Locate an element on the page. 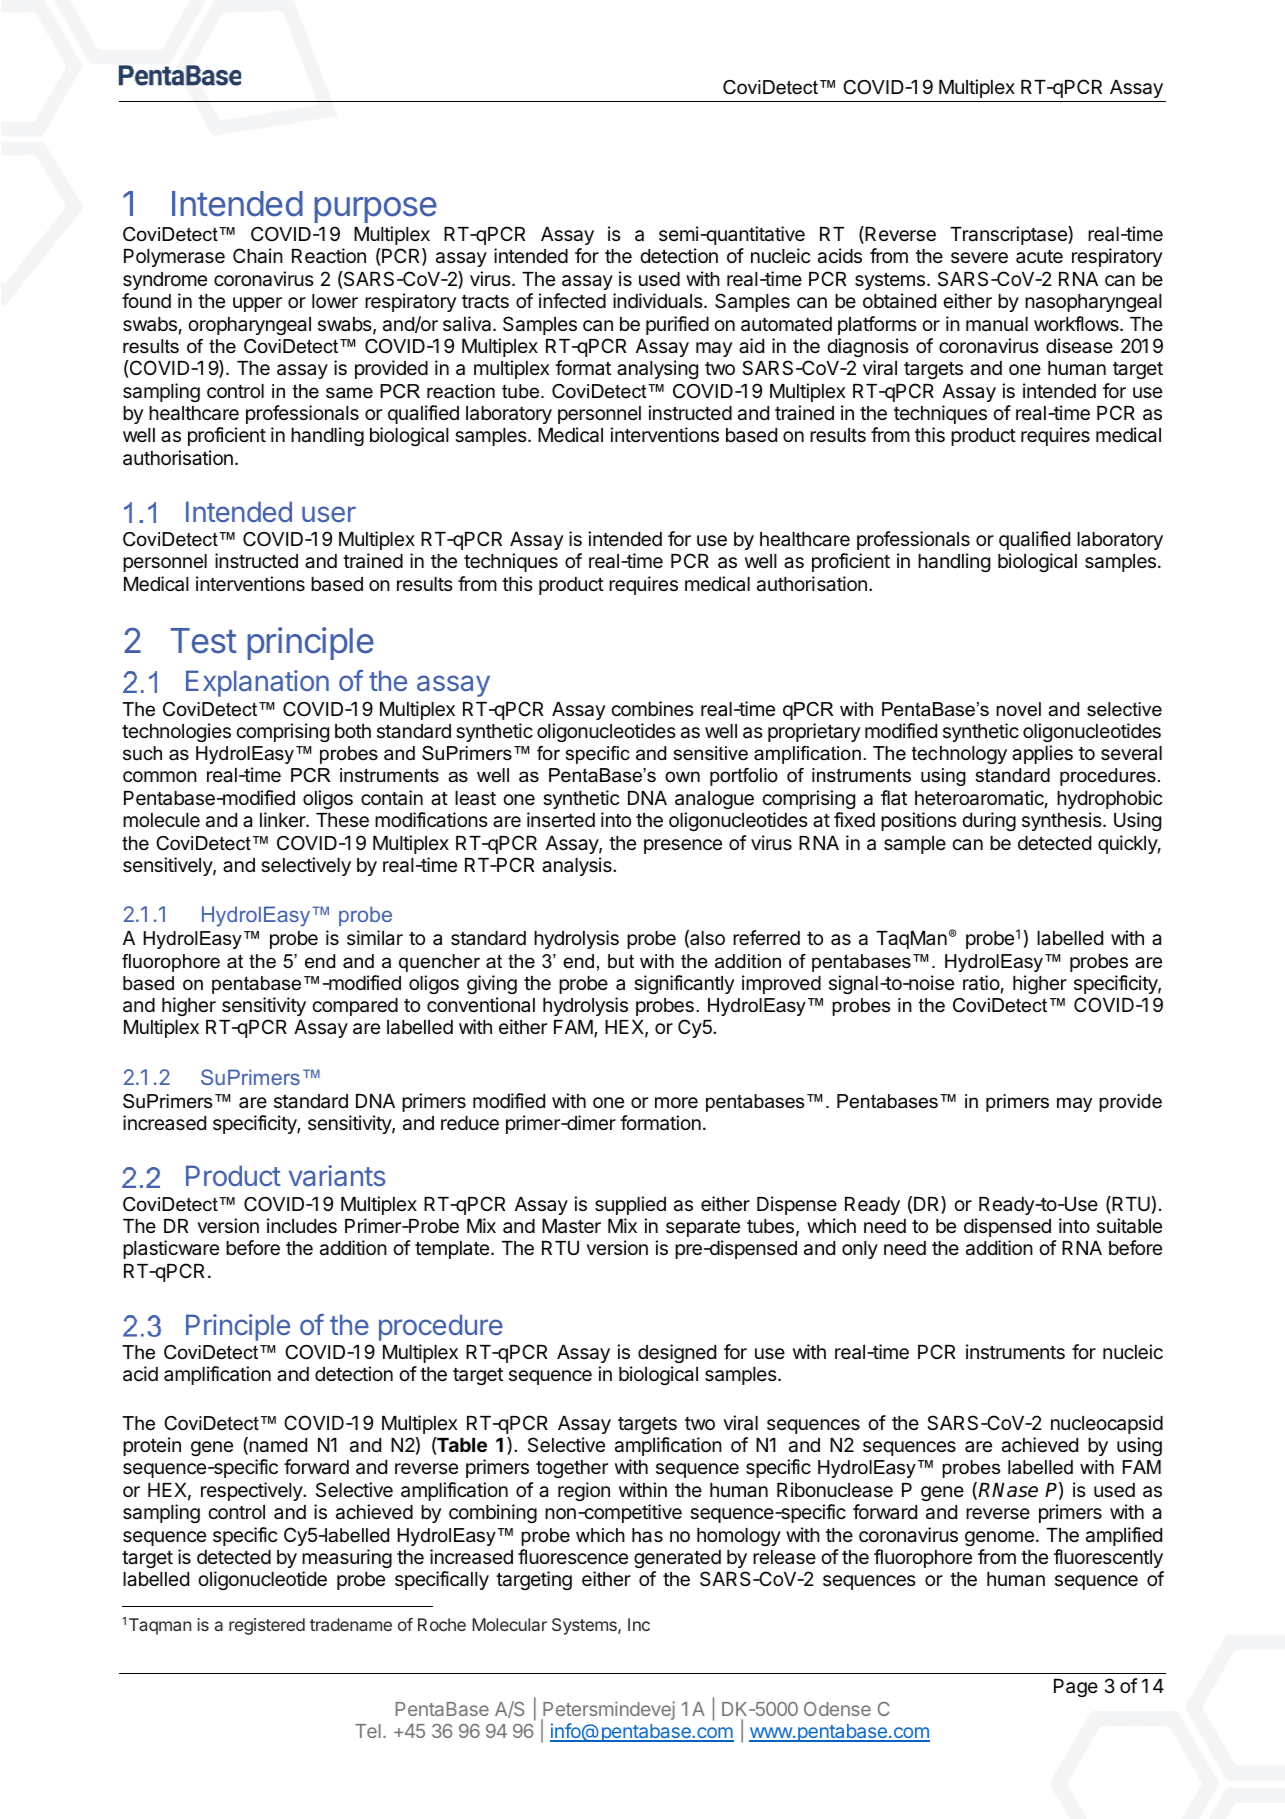 Image resolution: width=1285 pixels, height=1819 pixels. Chain is located at coordinates (258, 256).
